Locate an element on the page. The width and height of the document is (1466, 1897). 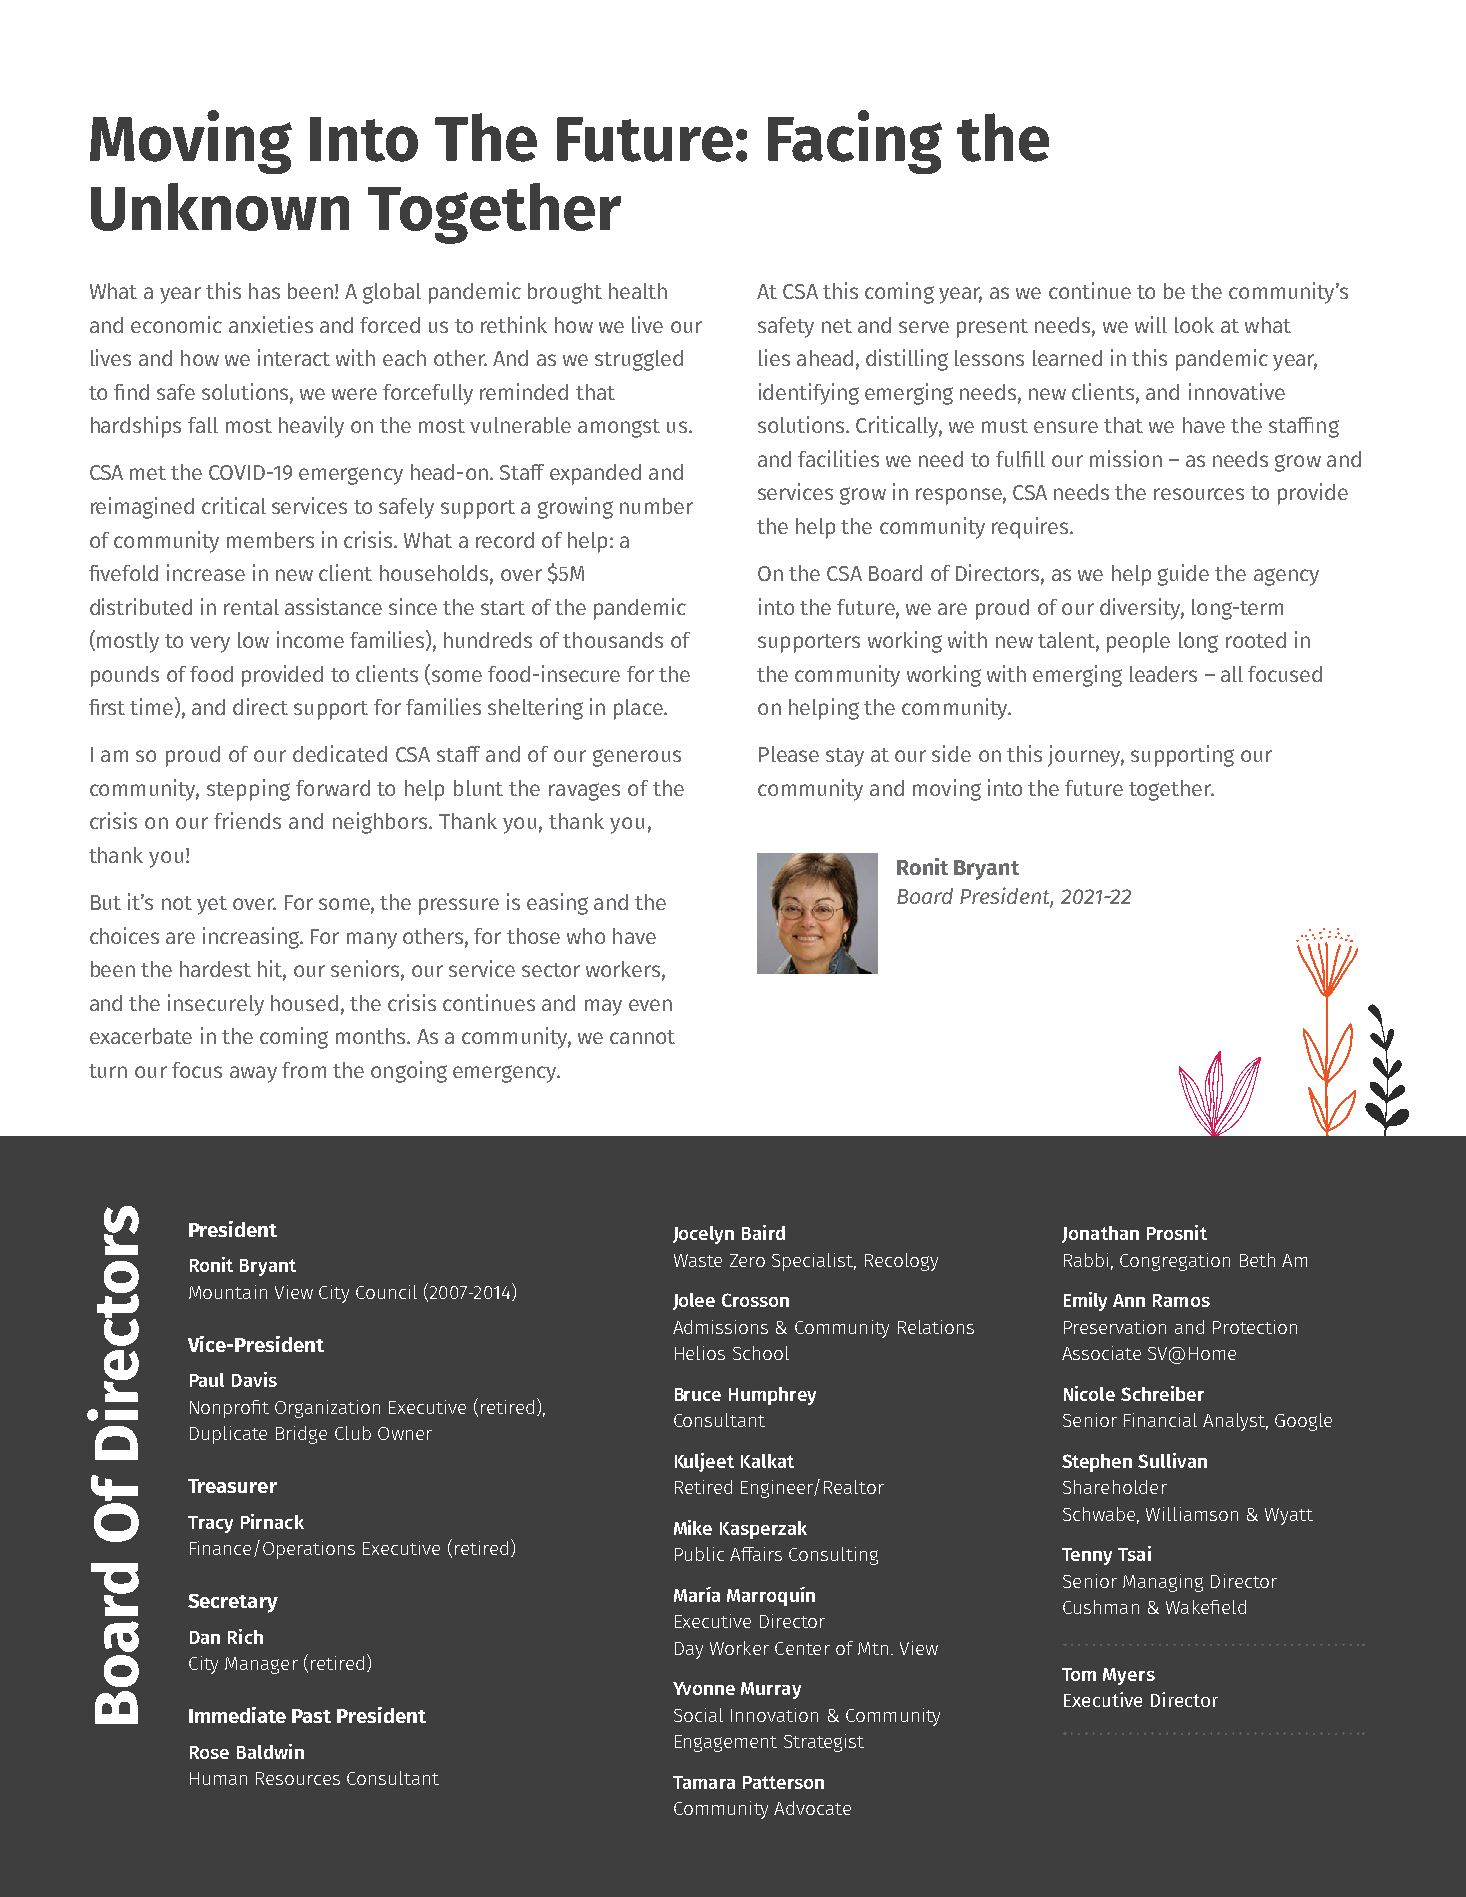
health is located at coordinates (638, 291).
